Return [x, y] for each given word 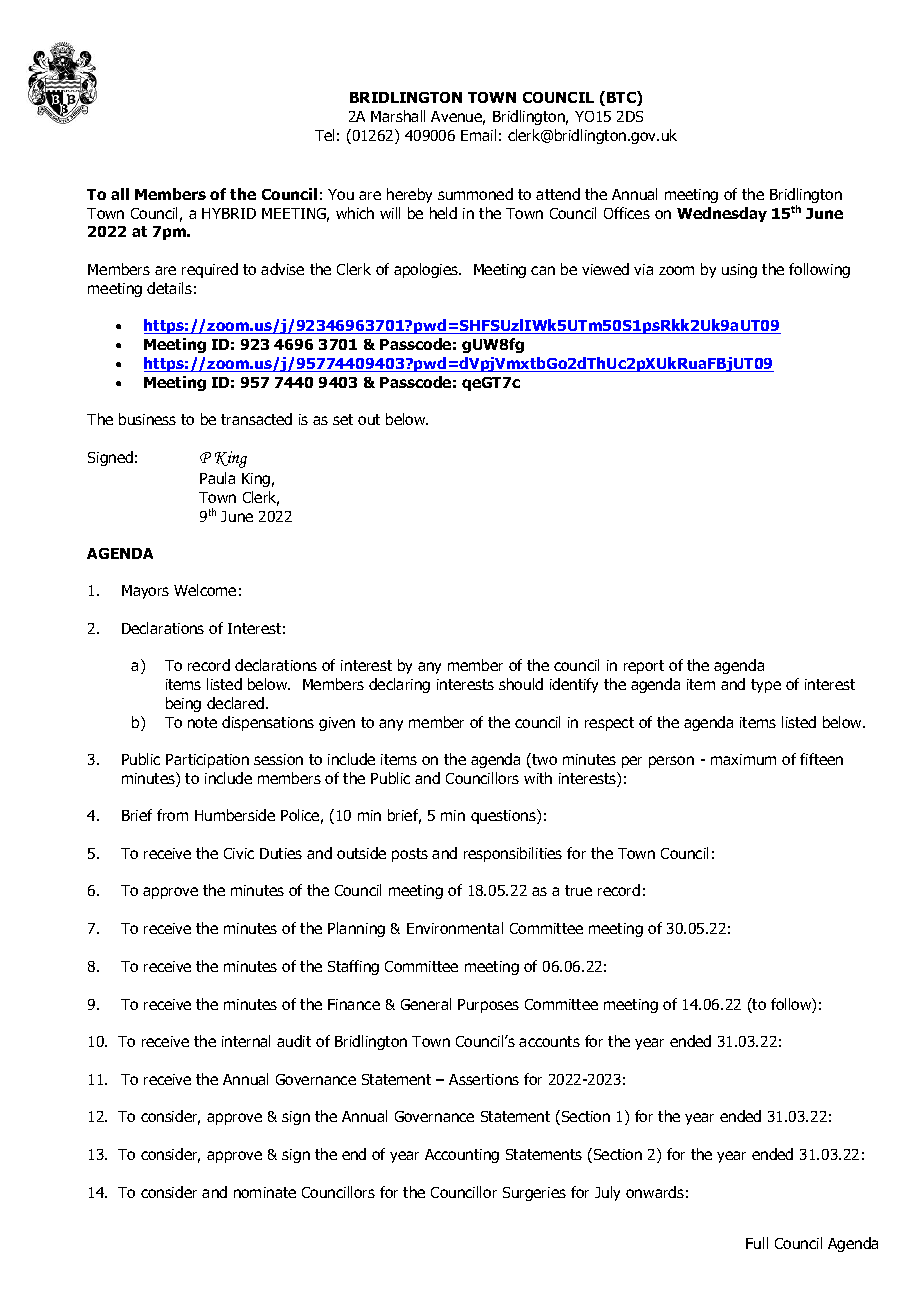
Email [478, 135]
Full [757, 1243]
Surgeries [534, 1194]
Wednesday [722, 214]
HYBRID [229, 213]
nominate [265, 1192]
